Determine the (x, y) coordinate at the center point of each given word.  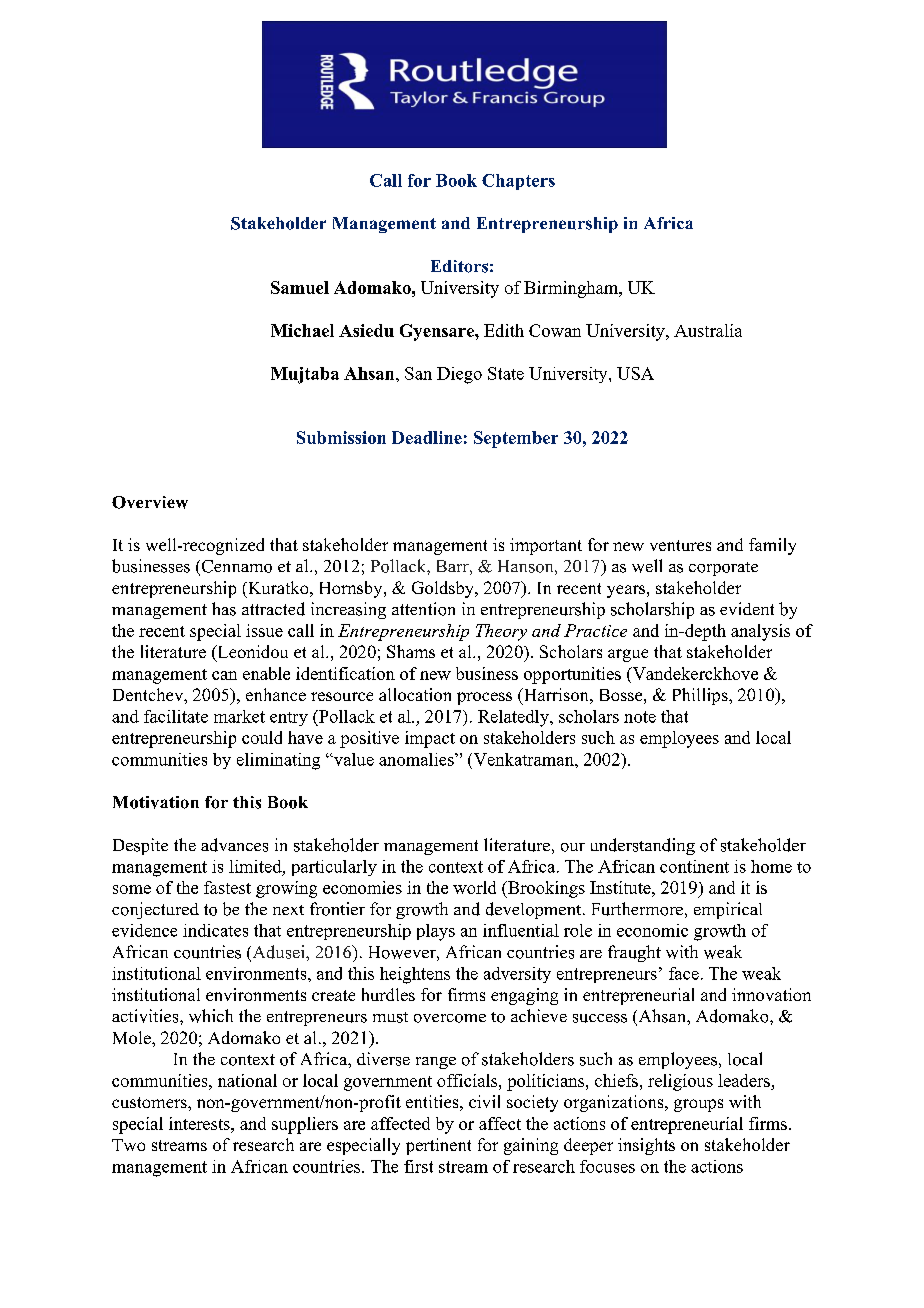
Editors (459, 266)
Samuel (300, 287)
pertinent (438, 1146)
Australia (708, 330)
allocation (415, 694)
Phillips (701, 696)
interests (200, 1123)
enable (266, 673)
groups (698, 1105)
